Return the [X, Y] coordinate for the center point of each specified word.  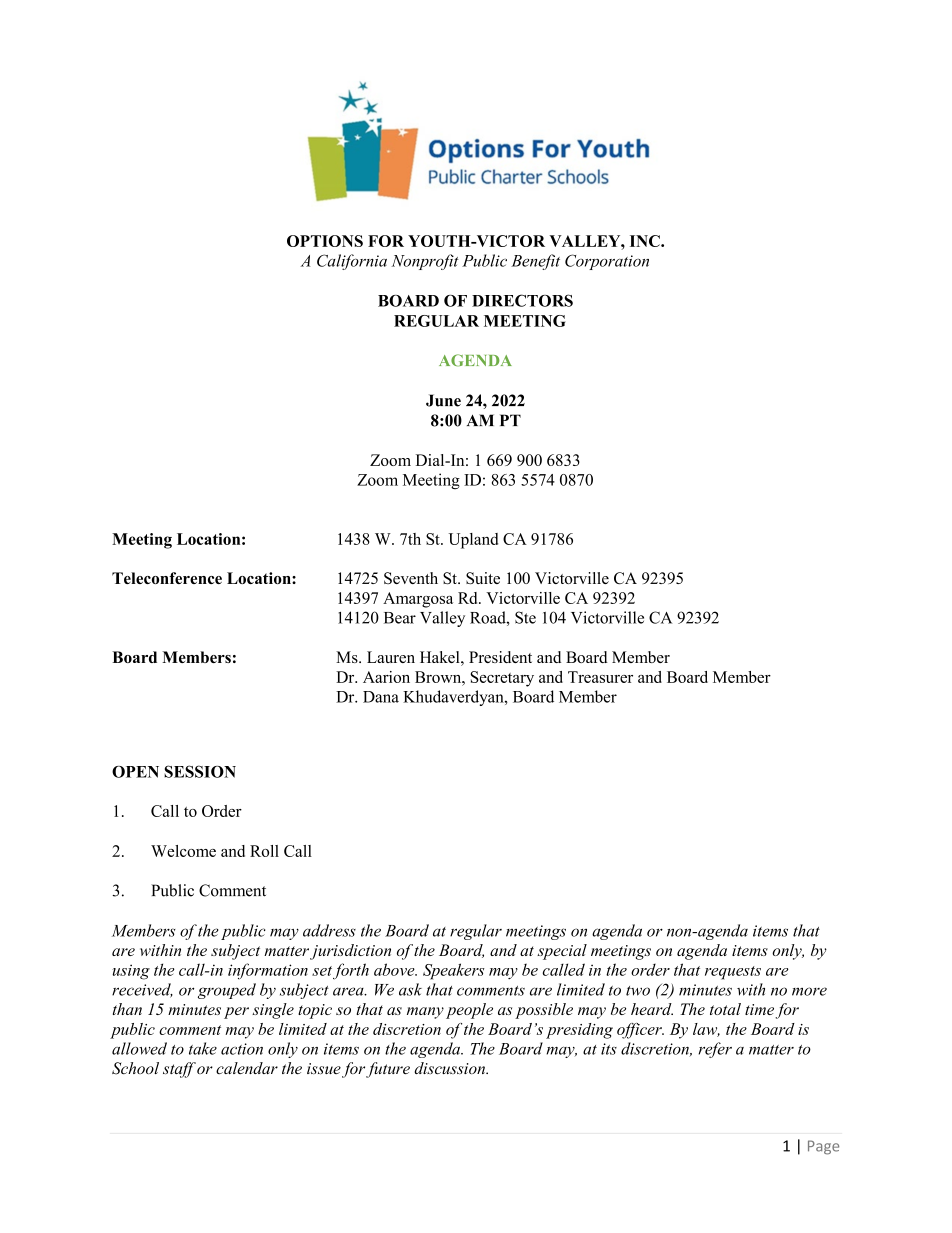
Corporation [607, 262]
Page [823, 1147]
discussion [451, 1068]
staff [179, 1070]
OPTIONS [325, 241]
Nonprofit [425, 262]
